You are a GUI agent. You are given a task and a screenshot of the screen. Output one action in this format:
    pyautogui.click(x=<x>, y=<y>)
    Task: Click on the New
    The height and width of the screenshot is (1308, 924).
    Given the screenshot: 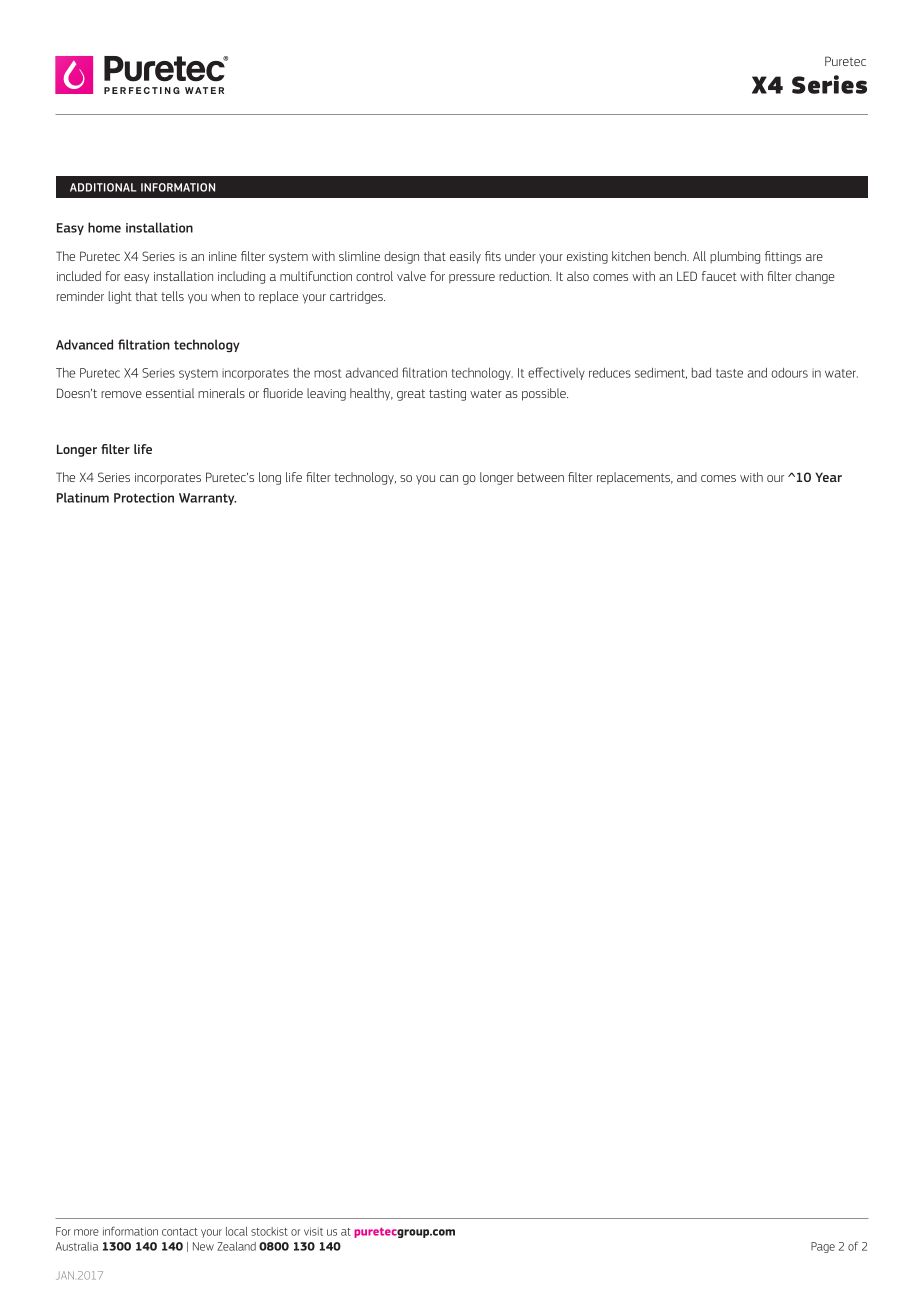 What is the action you would take?
    pyautogui.click(x=203, y=1246)
